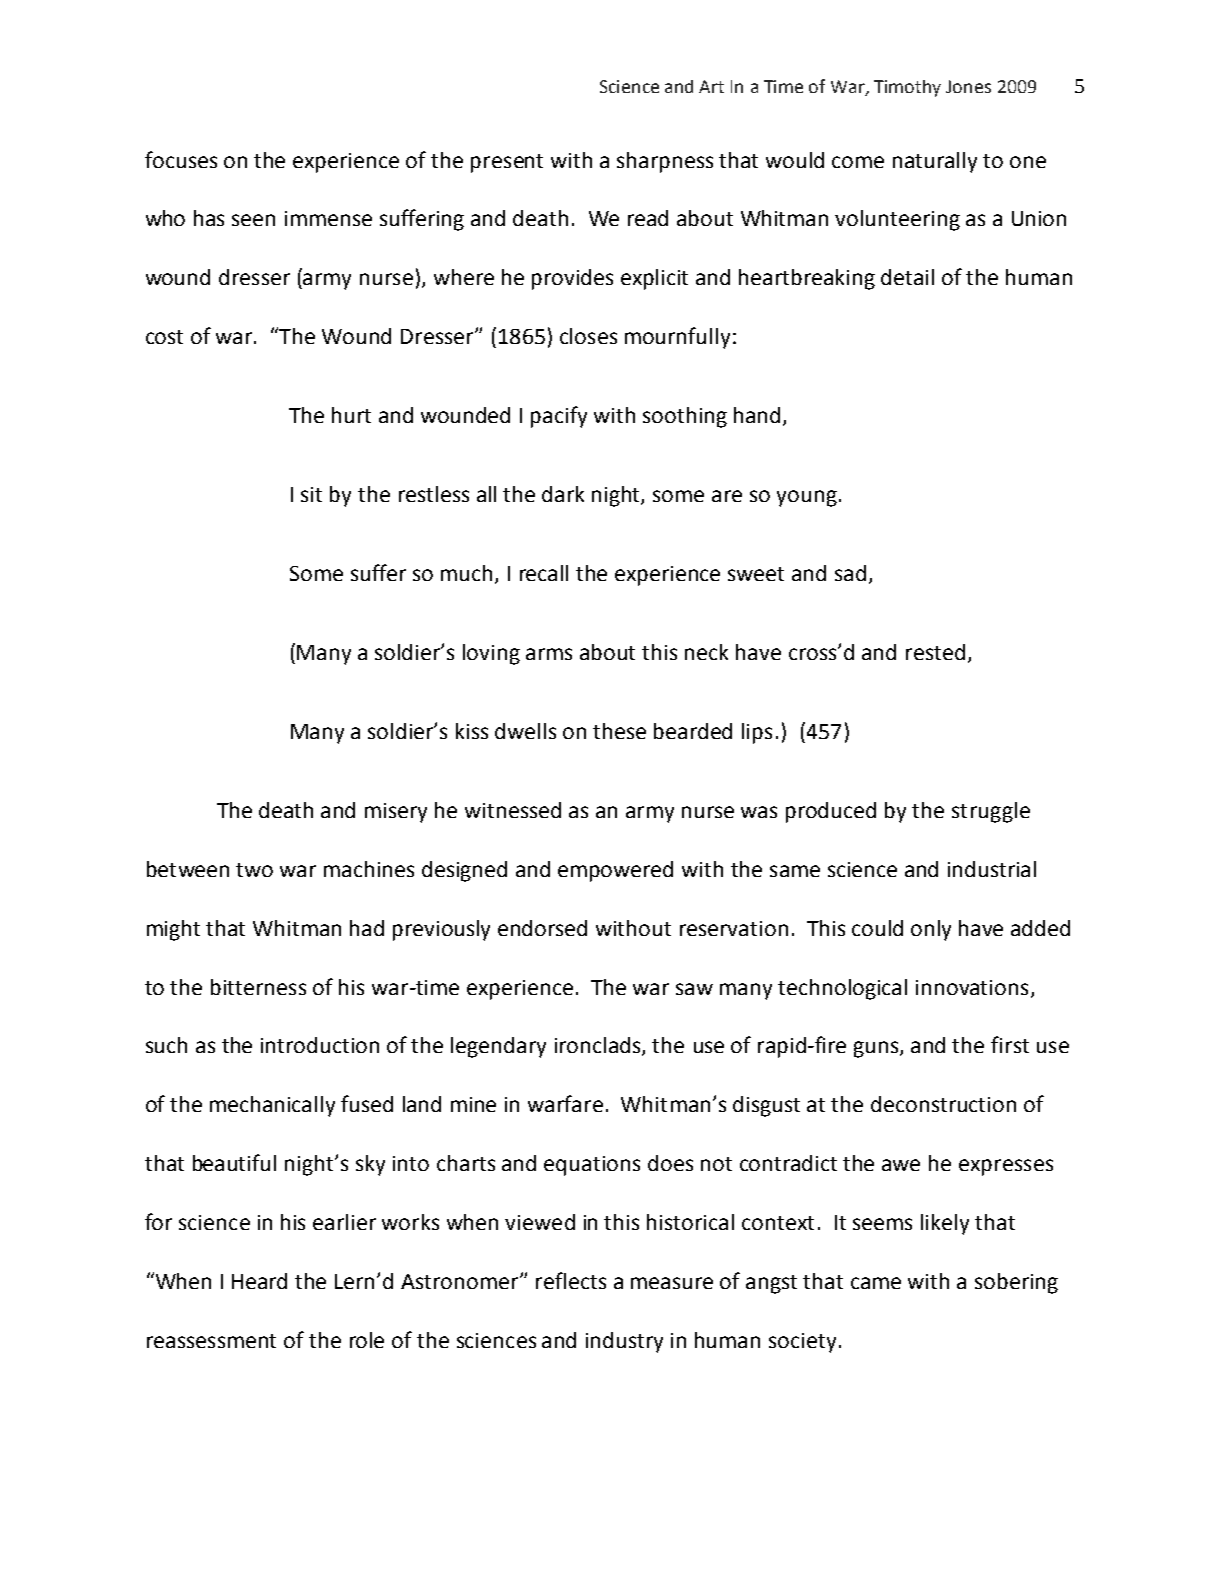 The width and height of the screenshot is (1229, 1591). What do you see at coordinates (665, 162) in the screenshot?
I see `sharpness` at bounding box center [665, 162].
